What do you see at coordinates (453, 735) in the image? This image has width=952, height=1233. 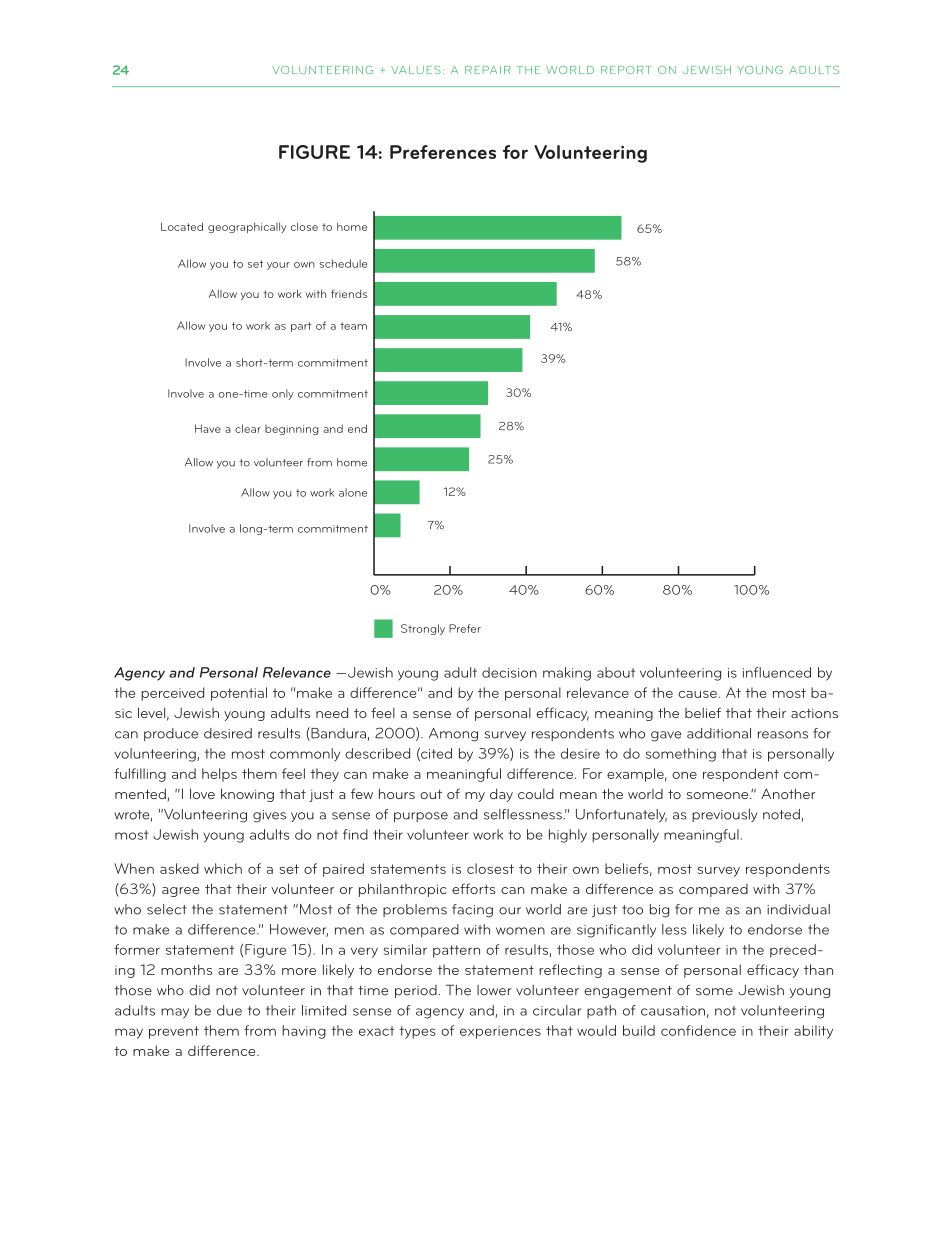 I see `Among` at bounding box center [453, 735].
